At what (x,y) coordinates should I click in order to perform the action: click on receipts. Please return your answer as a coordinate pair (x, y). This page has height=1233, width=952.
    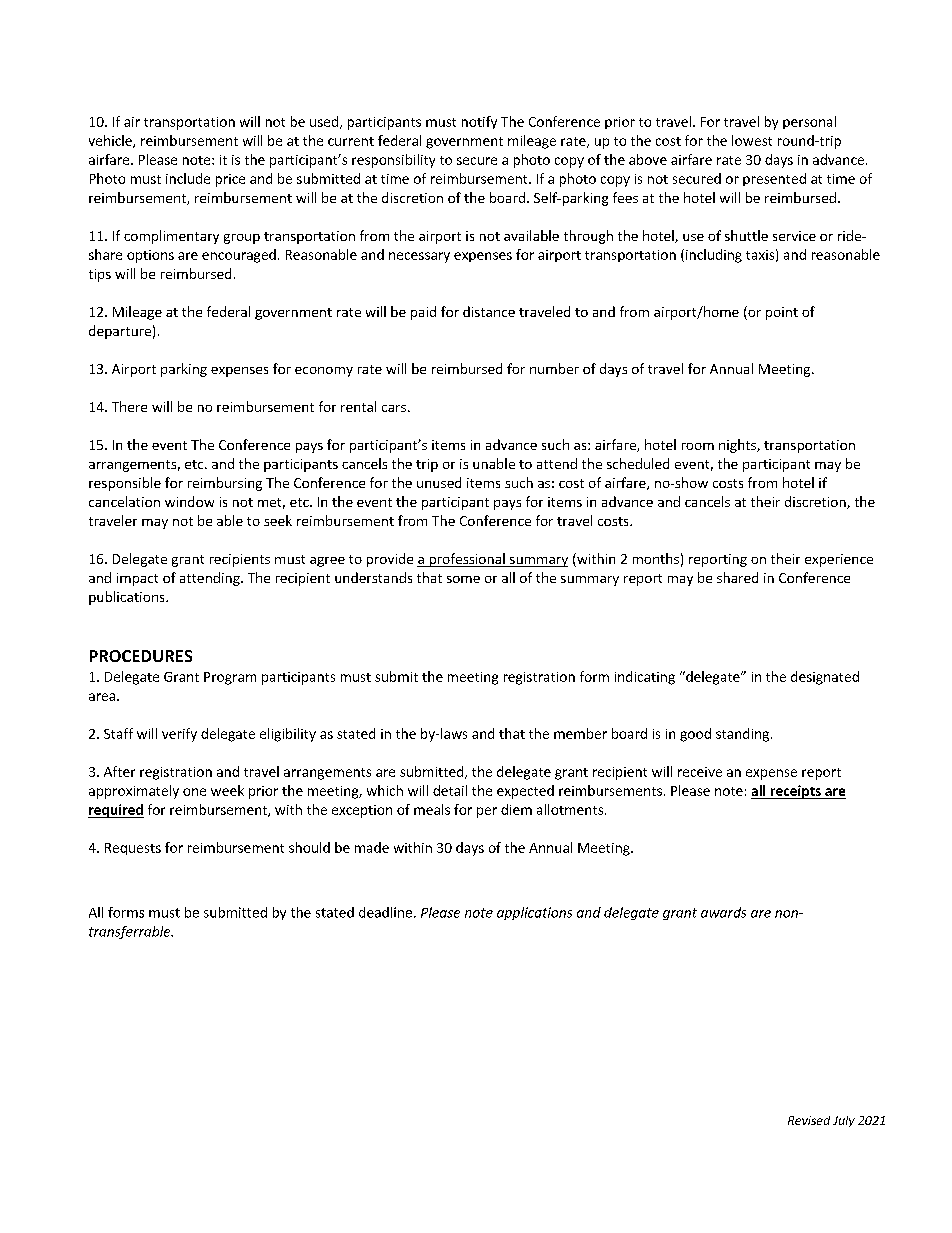
    Looking at the image, I should click on (795, 792).
